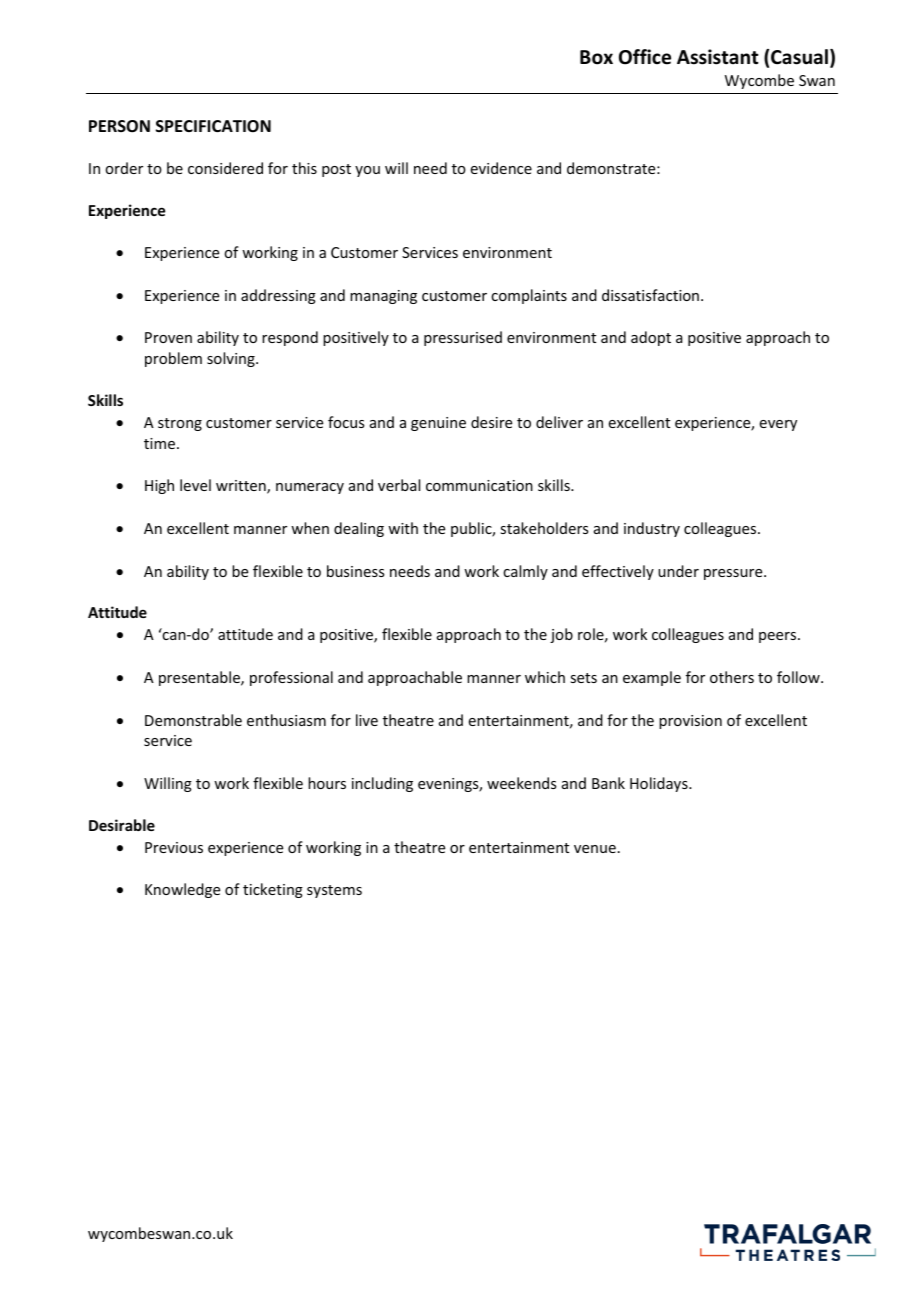 The height and width of the image is (1309, 924). I want to click on Previous, so click(174, 847).
